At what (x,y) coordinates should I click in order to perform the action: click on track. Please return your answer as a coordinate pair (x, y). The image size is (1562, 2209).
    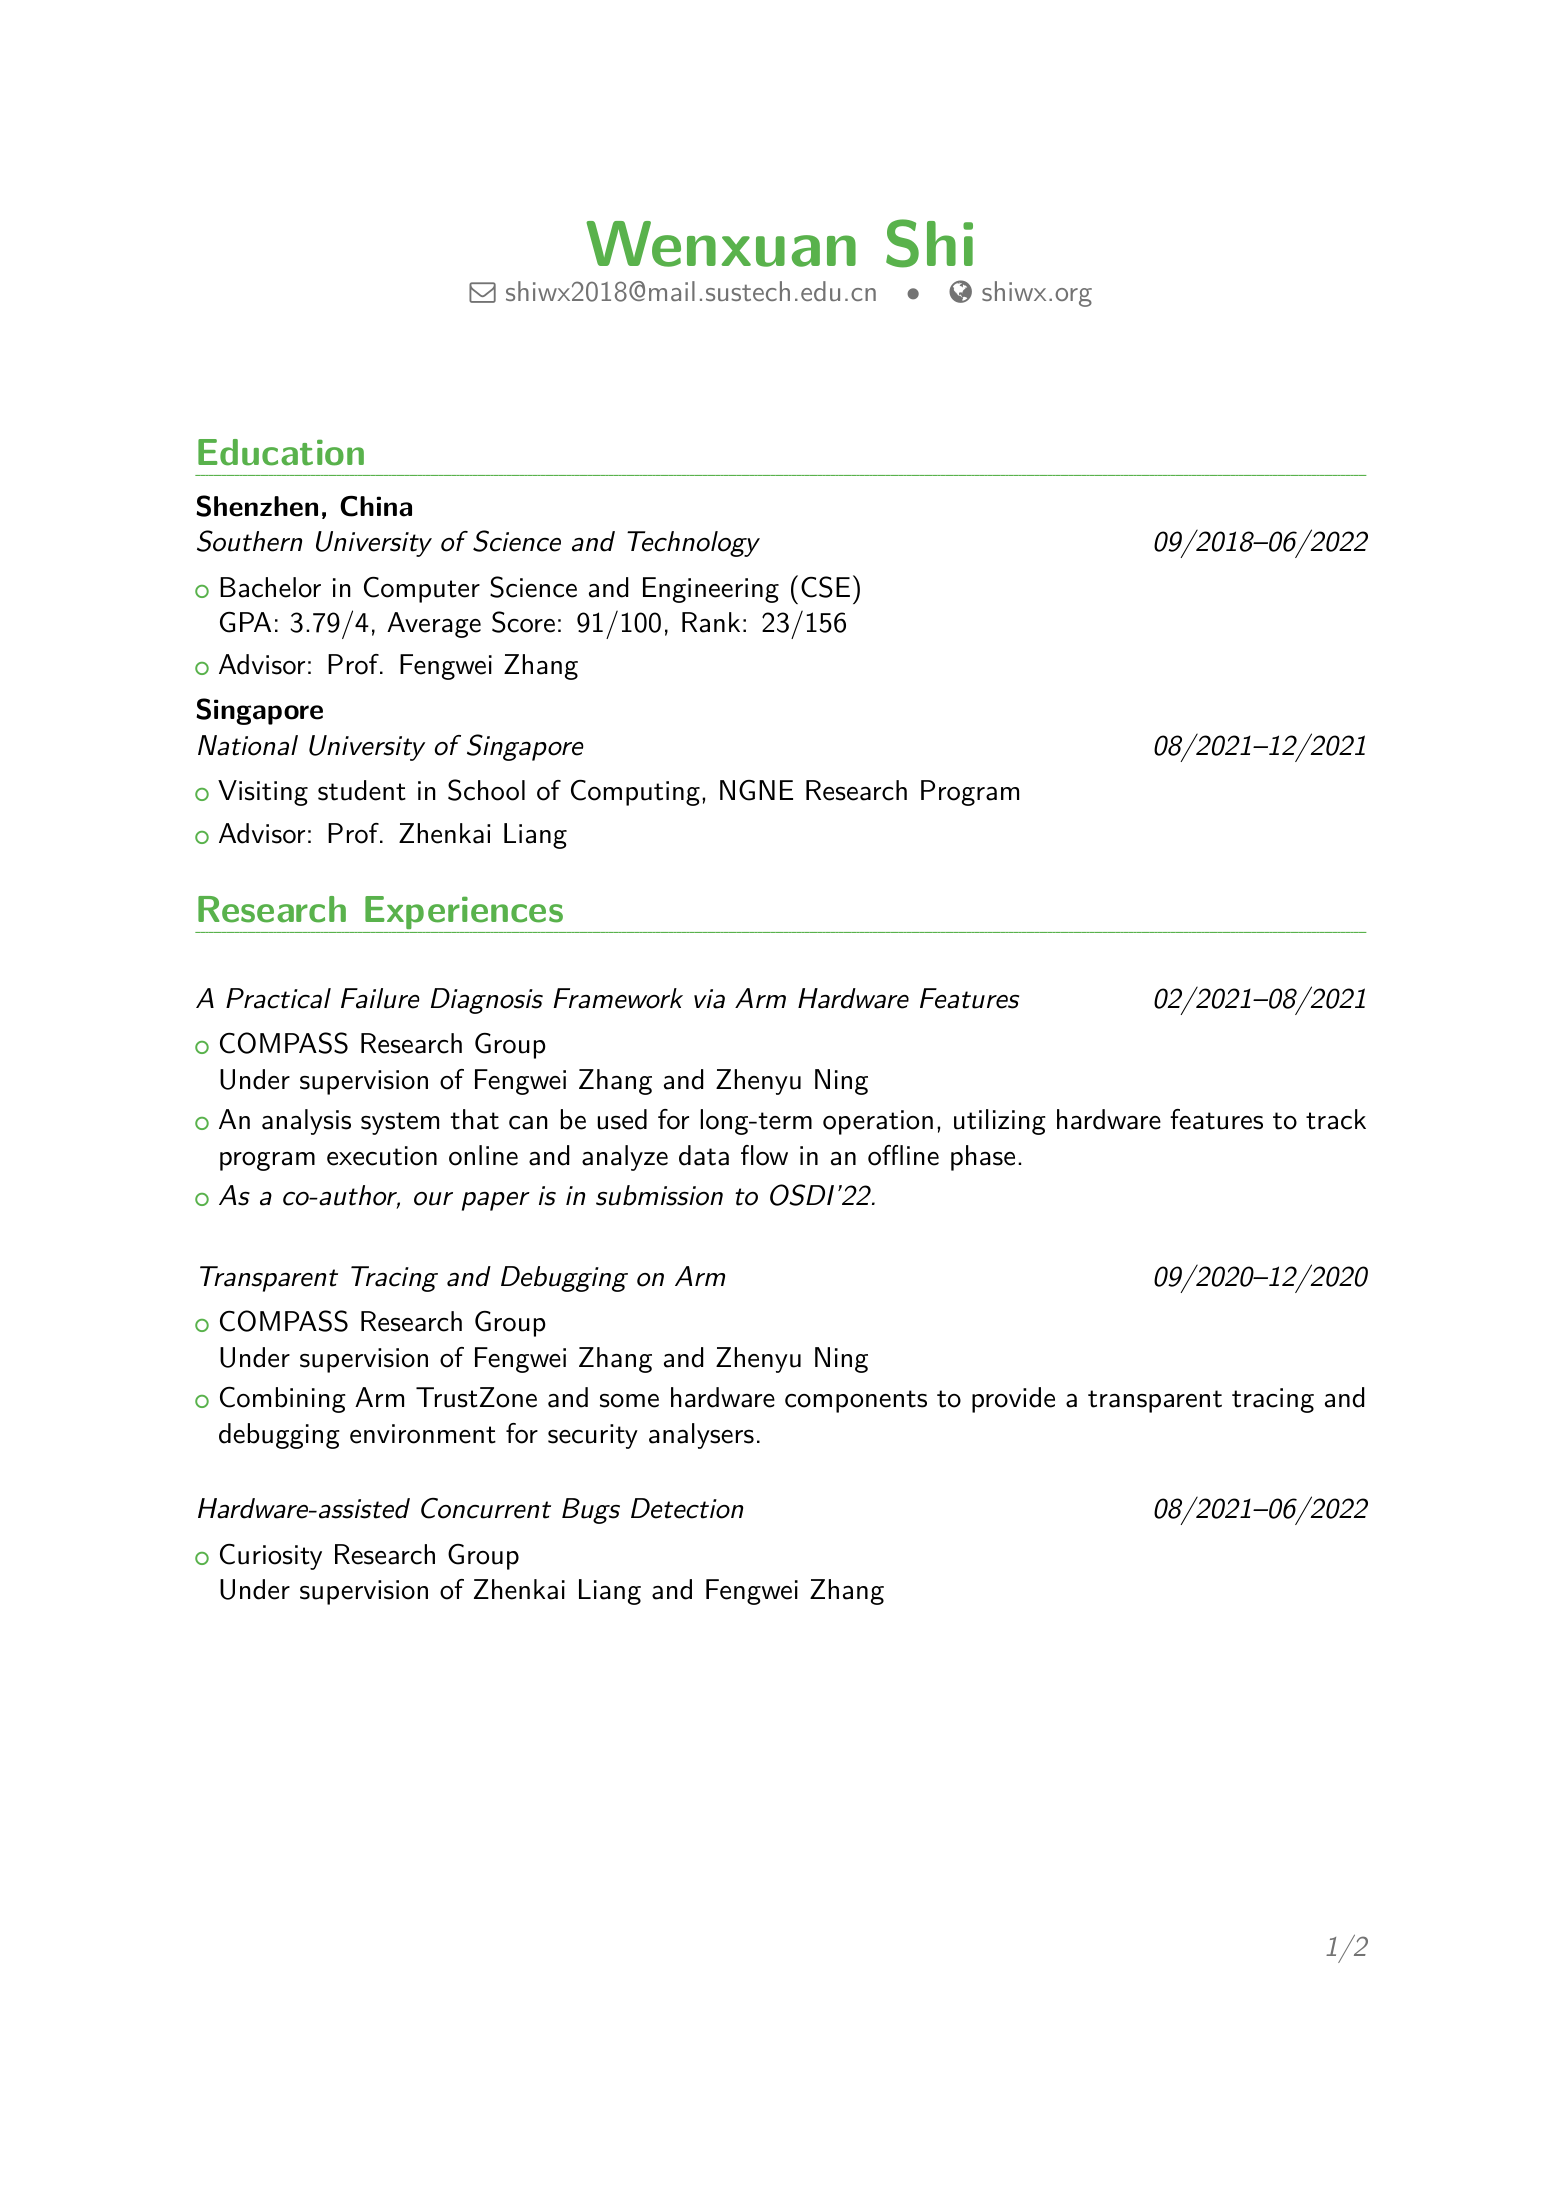
    Looking at the image, I should click on (1336, 1119).
